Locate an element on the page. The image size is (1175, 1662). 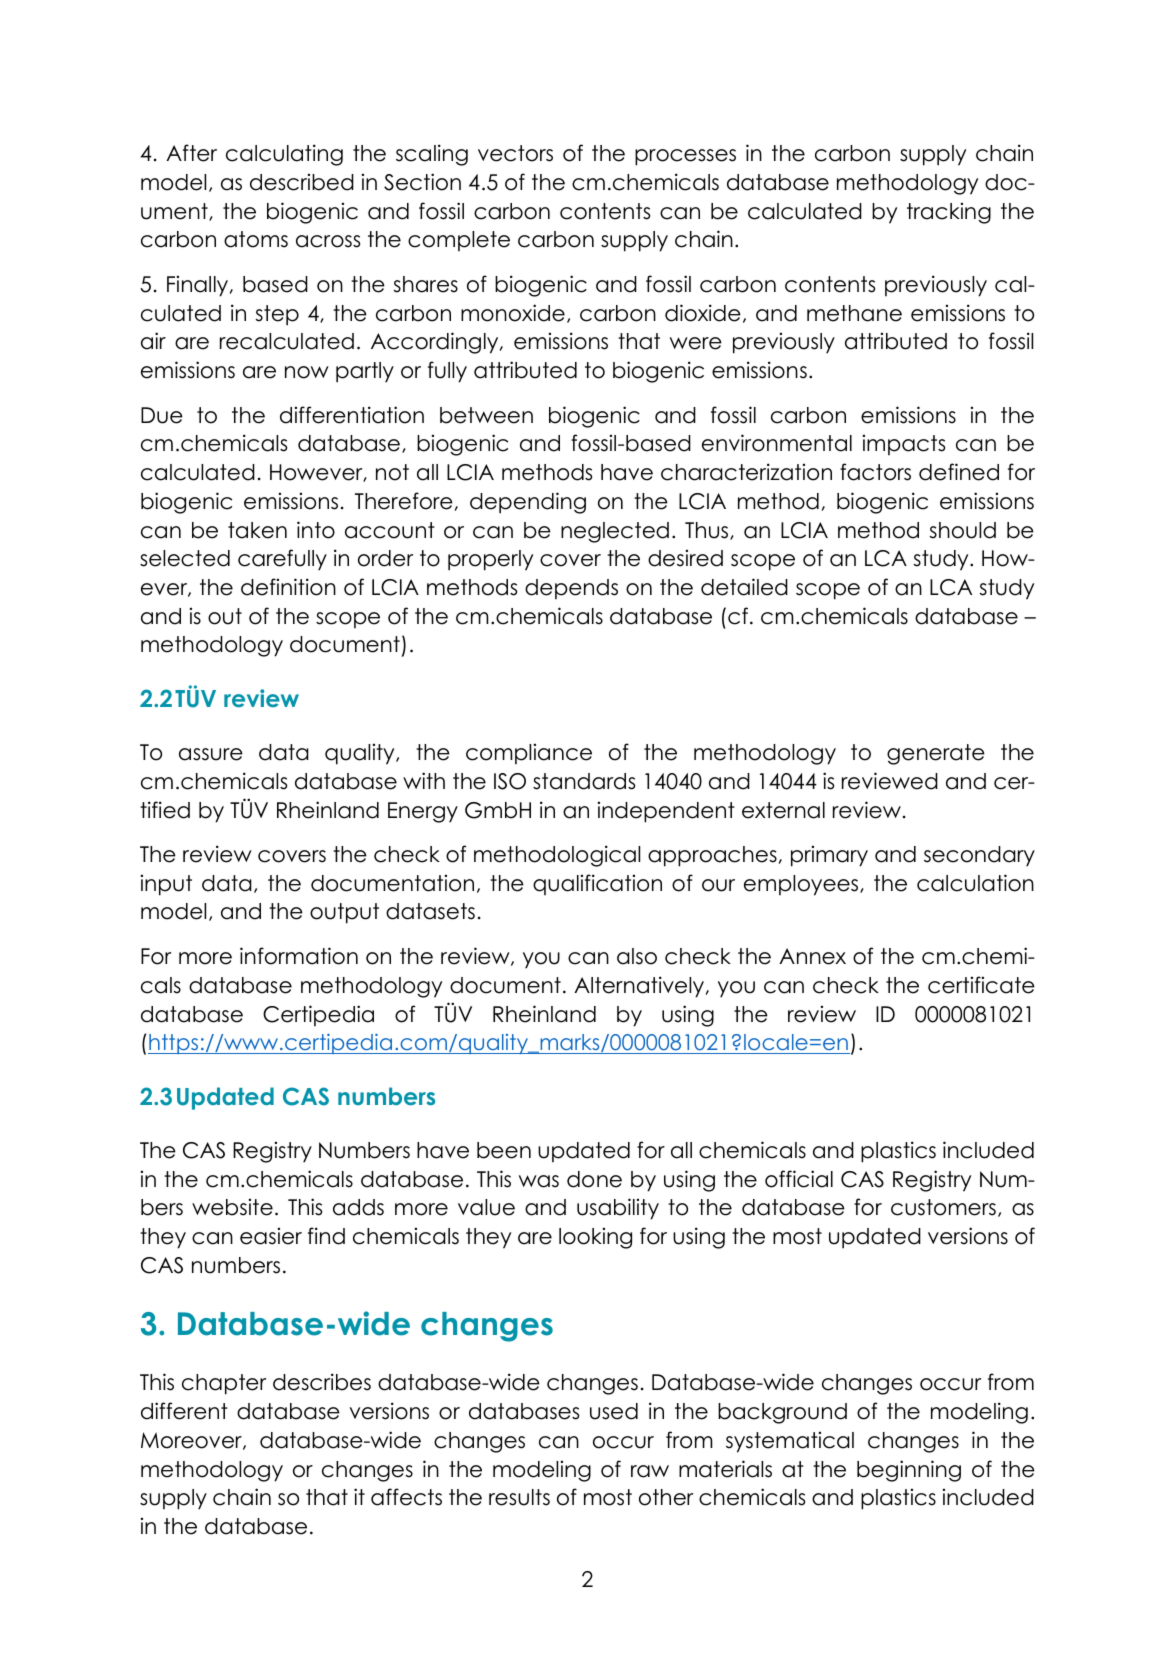
vectors is located at coordinates (515, 153).
